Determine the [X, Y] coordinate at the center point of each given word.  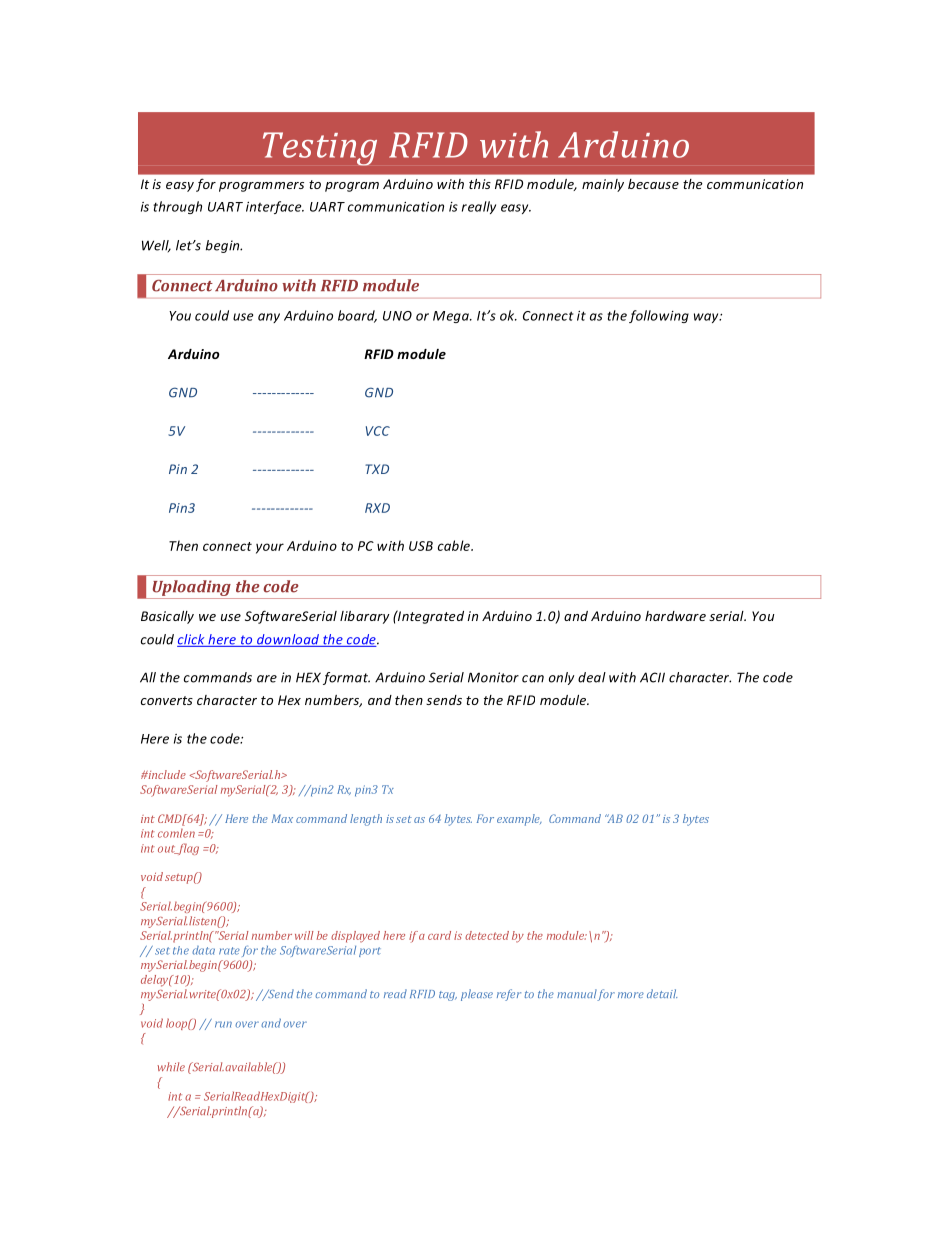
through [177, 207]
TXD [377, 469]
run [223, 1024]
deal [592, 677]
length [366, 820]
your [270, 548]
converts [167, 700]
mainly [603, 185]
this [480, 184]
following [659, 316]
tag [448, 996]
